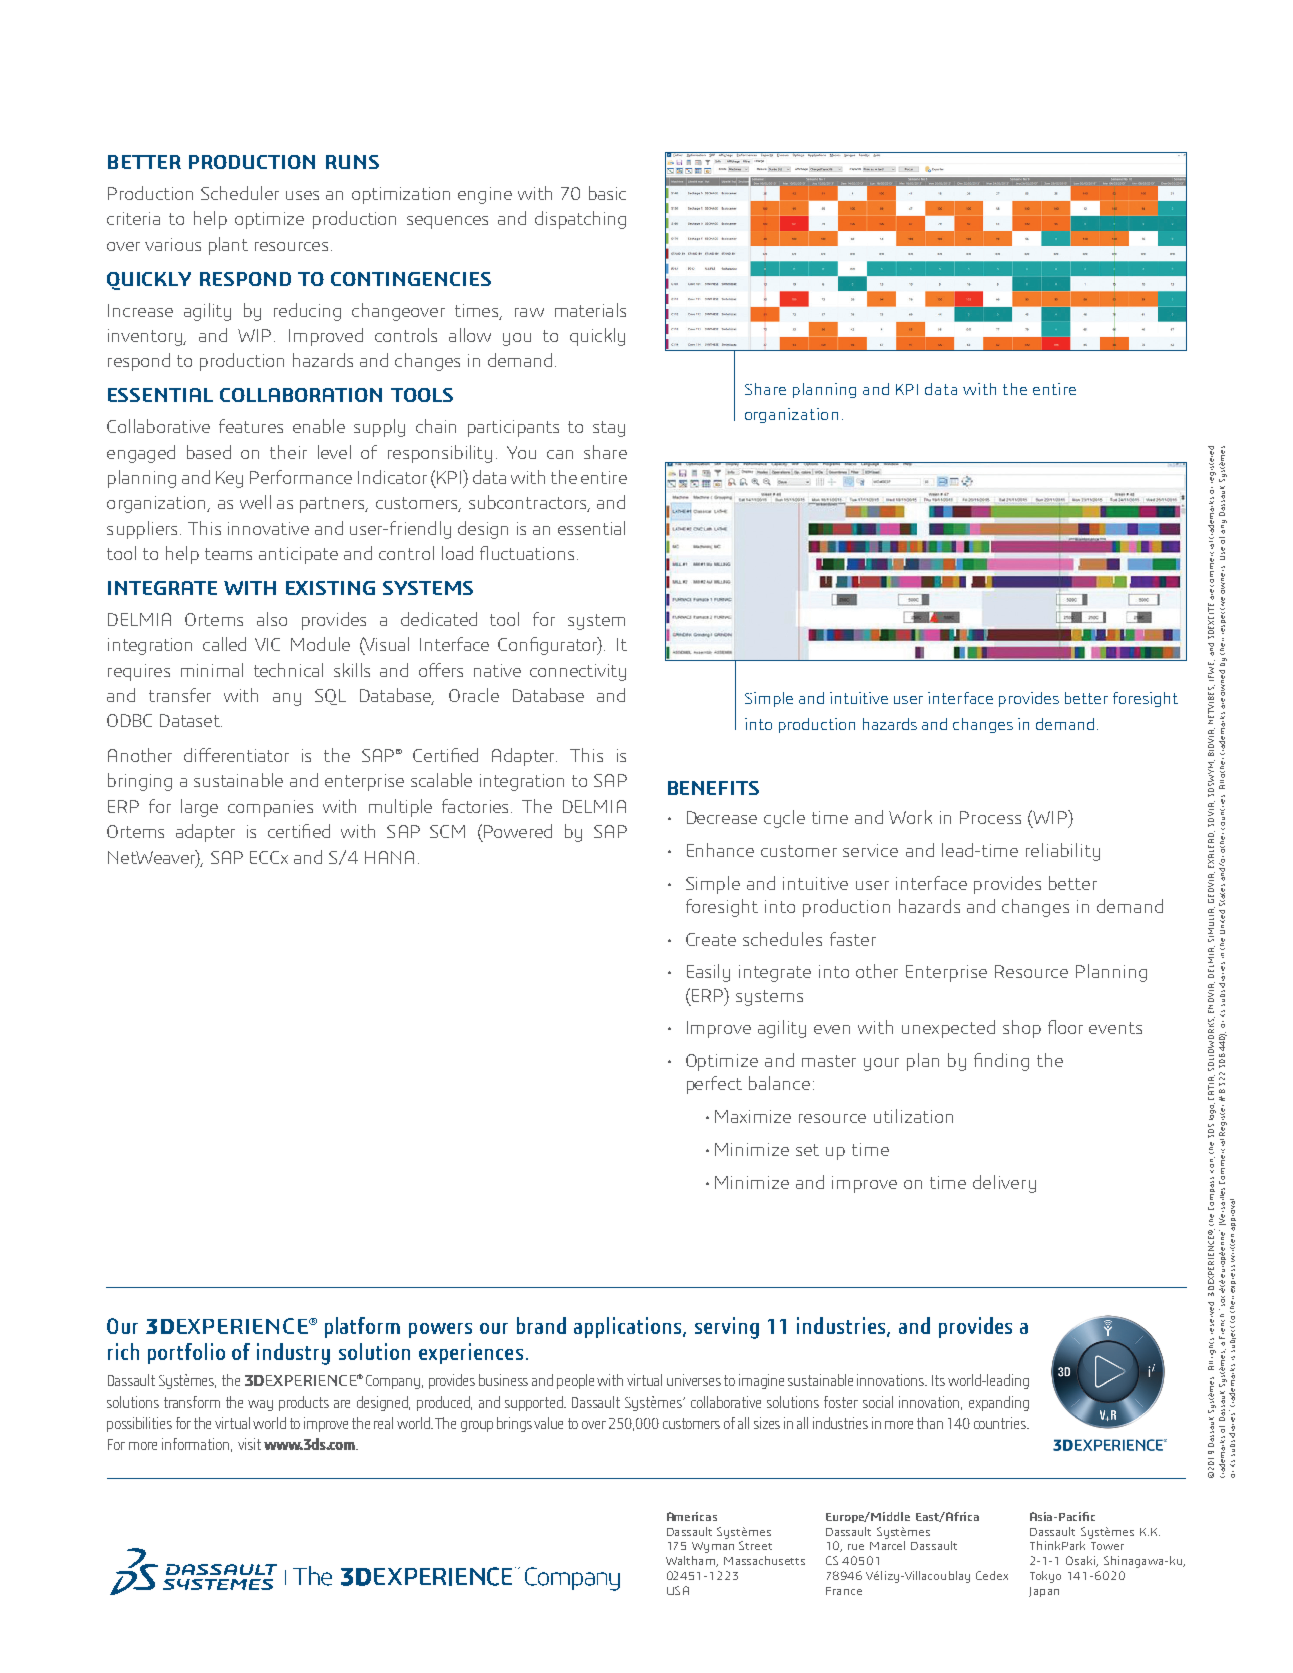 The height and width of the image is (1673, 1293). What do you see at coordinates (691, 1561) in the image?
I see `Waltham` at bounding box center [691, 1561].
